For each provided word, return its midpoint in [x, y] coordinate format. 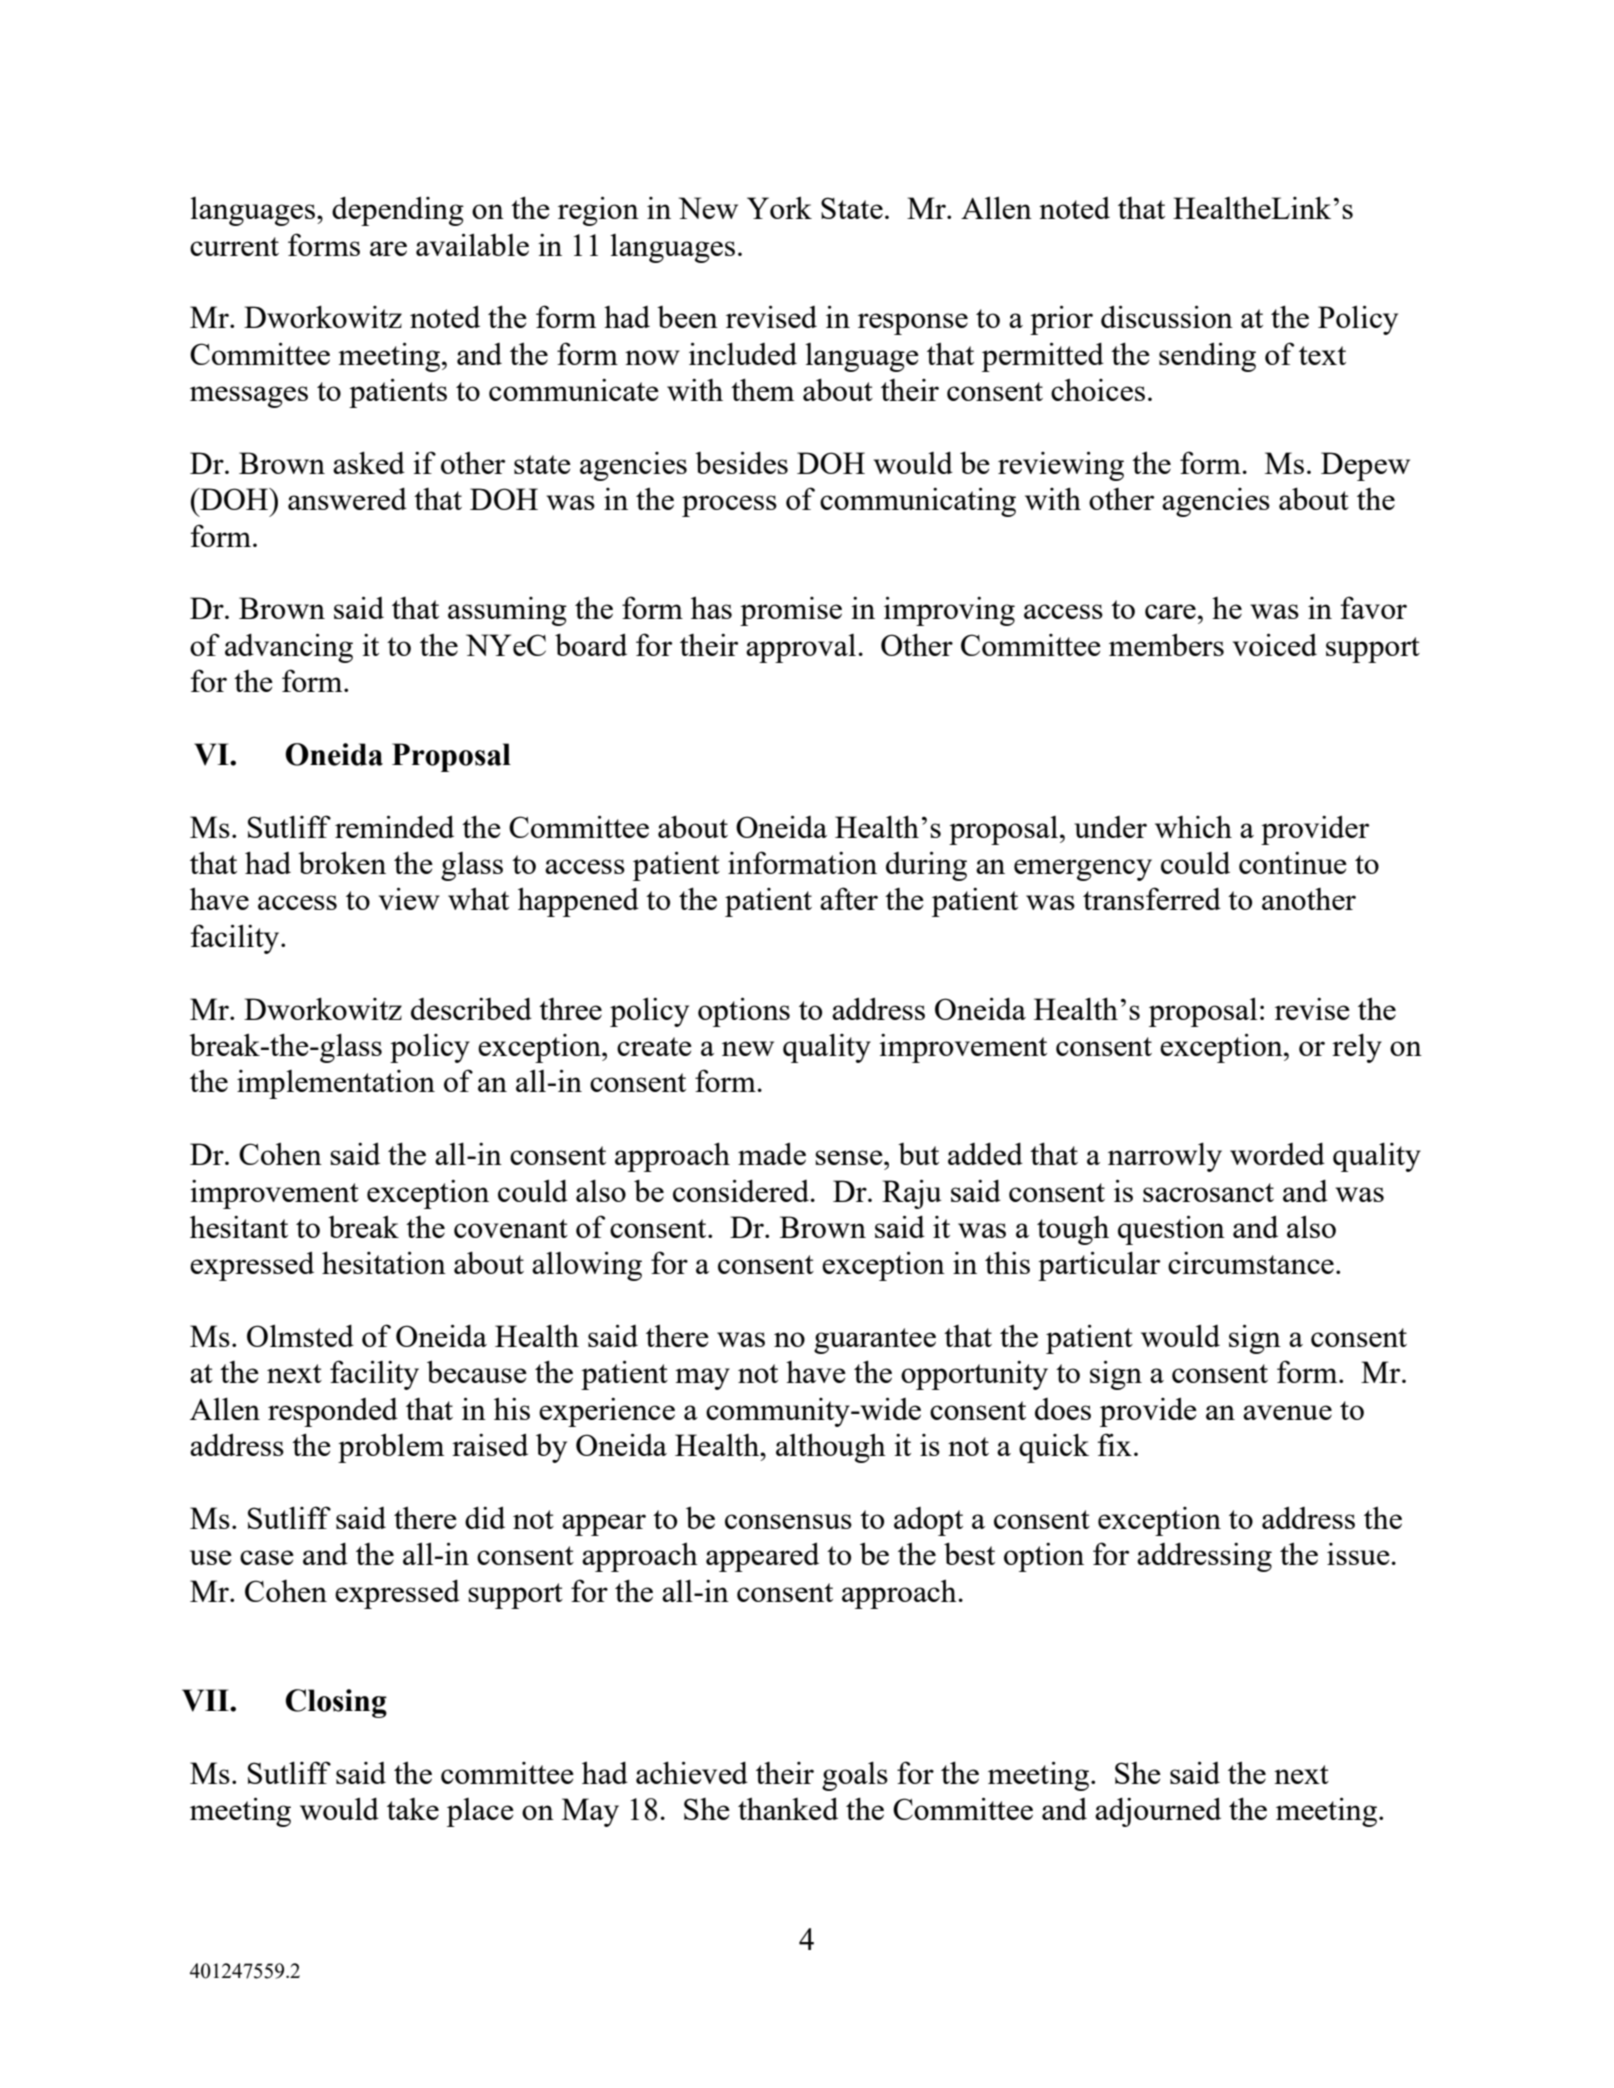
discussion [1167, 316]
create [654, 1046]
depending [398, 211]
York [779, 207]
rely [1357, 1048]
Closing [336, 1703]
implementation [336, 1084]
